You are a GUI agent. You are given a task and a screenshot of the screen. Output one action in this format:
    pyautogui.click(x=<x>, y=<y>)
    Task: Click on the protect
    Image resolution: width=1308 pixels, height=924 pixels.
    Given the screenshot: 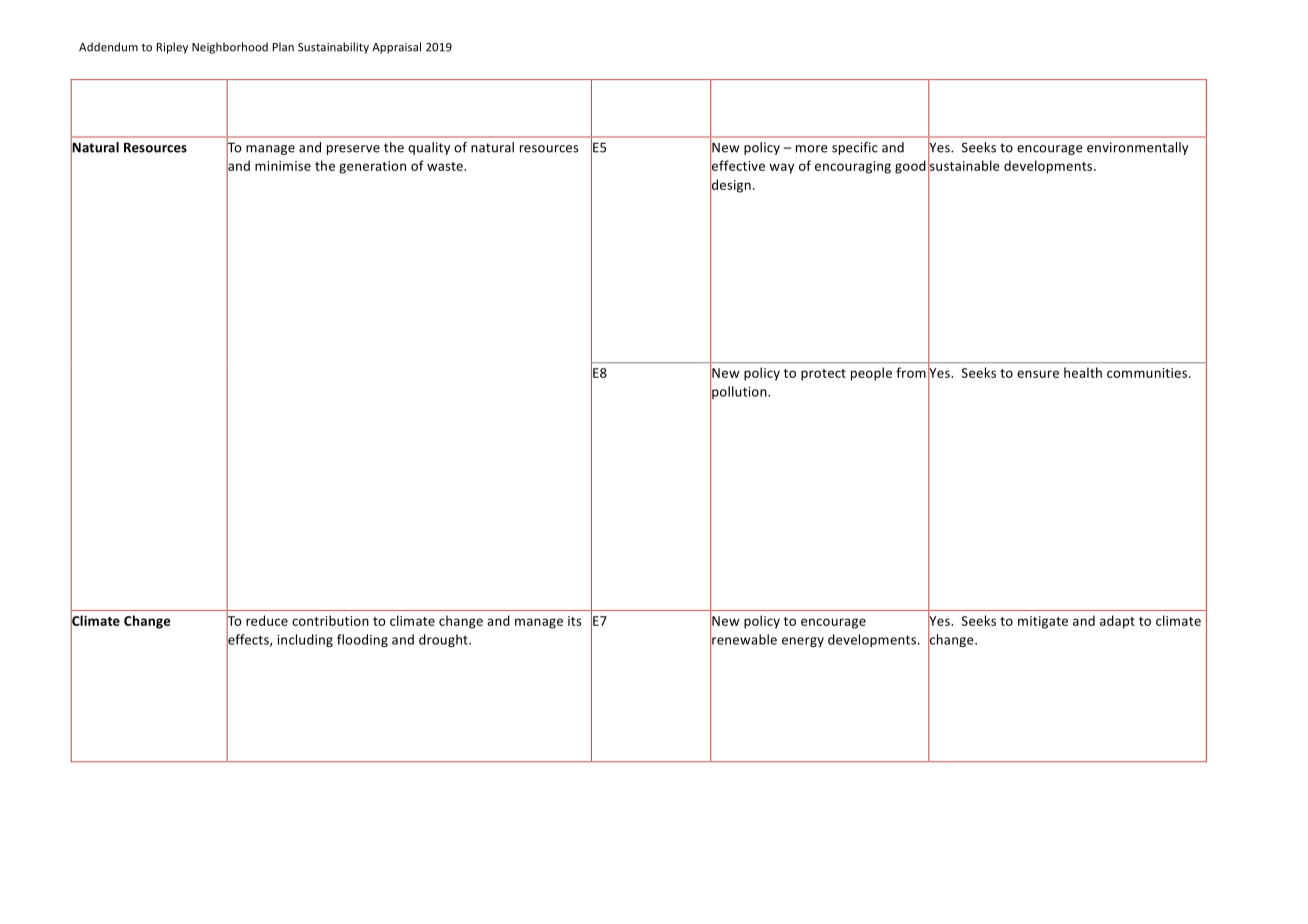 What is the action you would take?
    pyautogui.click(x=823, y=375)
